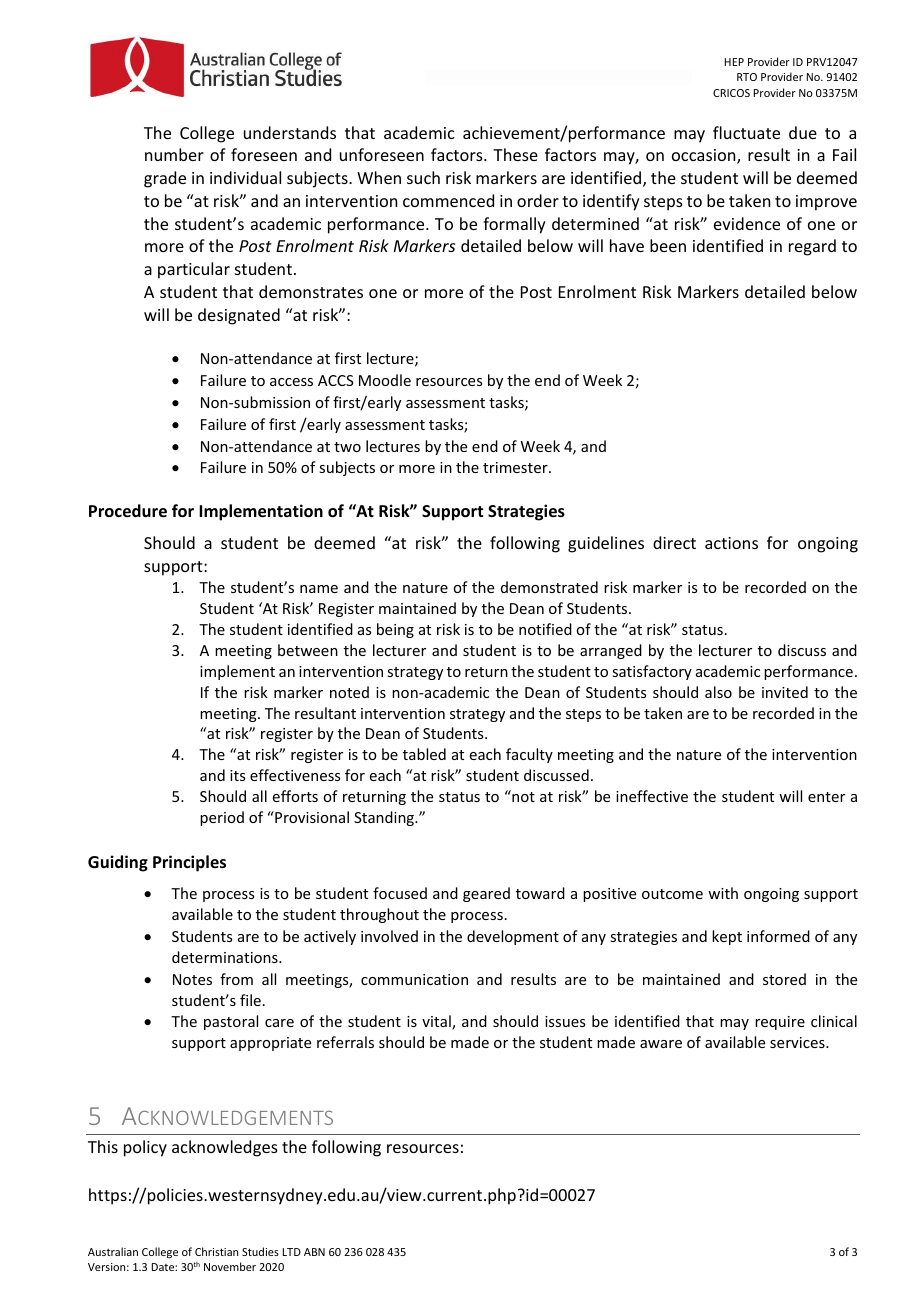 This screenshot has width=924, height=1307. I want to click on ABN, so click(314, 1252).
